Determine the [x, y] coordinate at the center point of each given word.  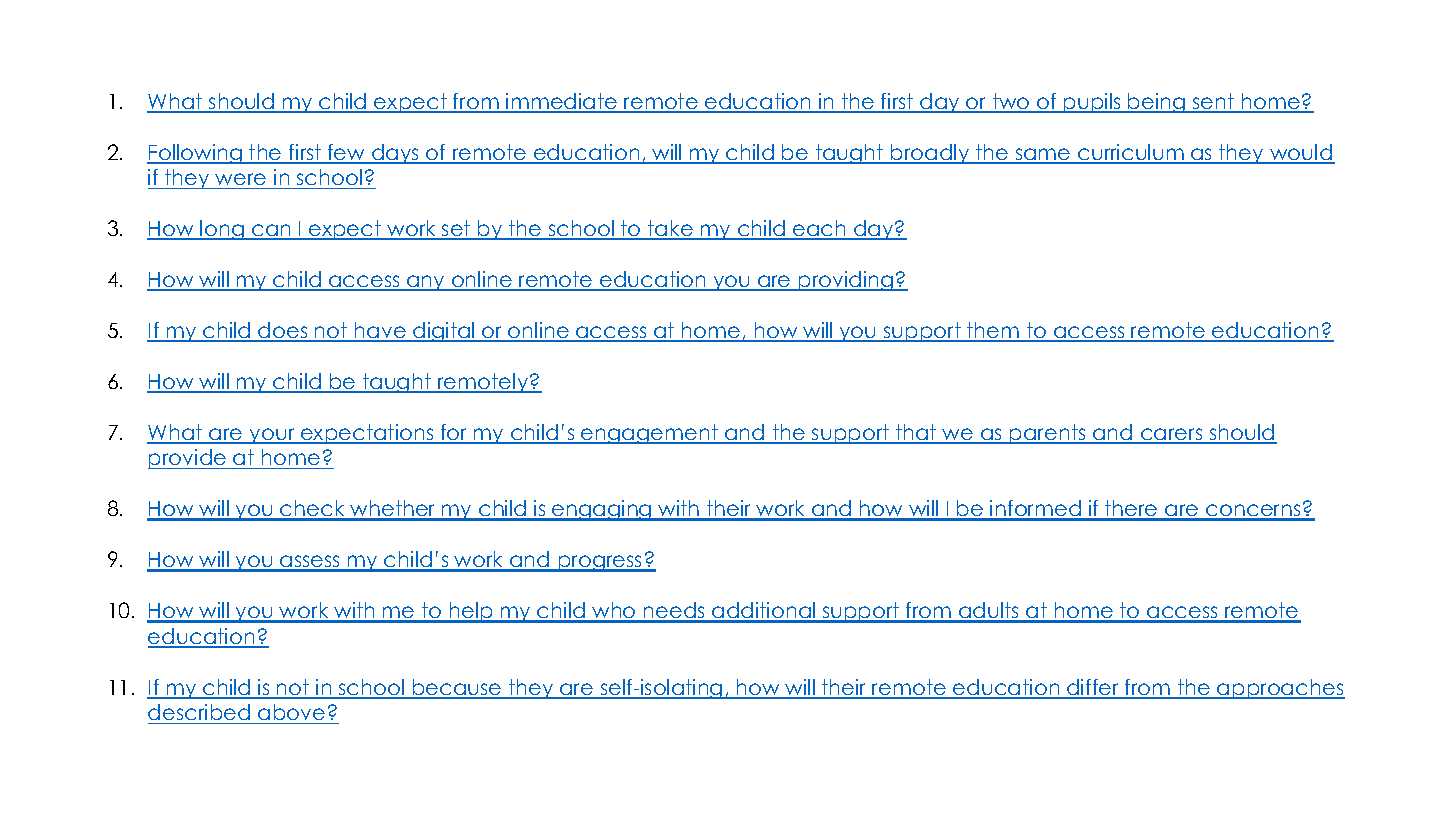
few [347, 153]
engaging [602, 510]
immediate [562, 102]
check [313, 510]
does [283, 331]
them [993, 331]
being [1157, 103]
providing [846, 281]
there [1131, 510]
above [292, 714]
